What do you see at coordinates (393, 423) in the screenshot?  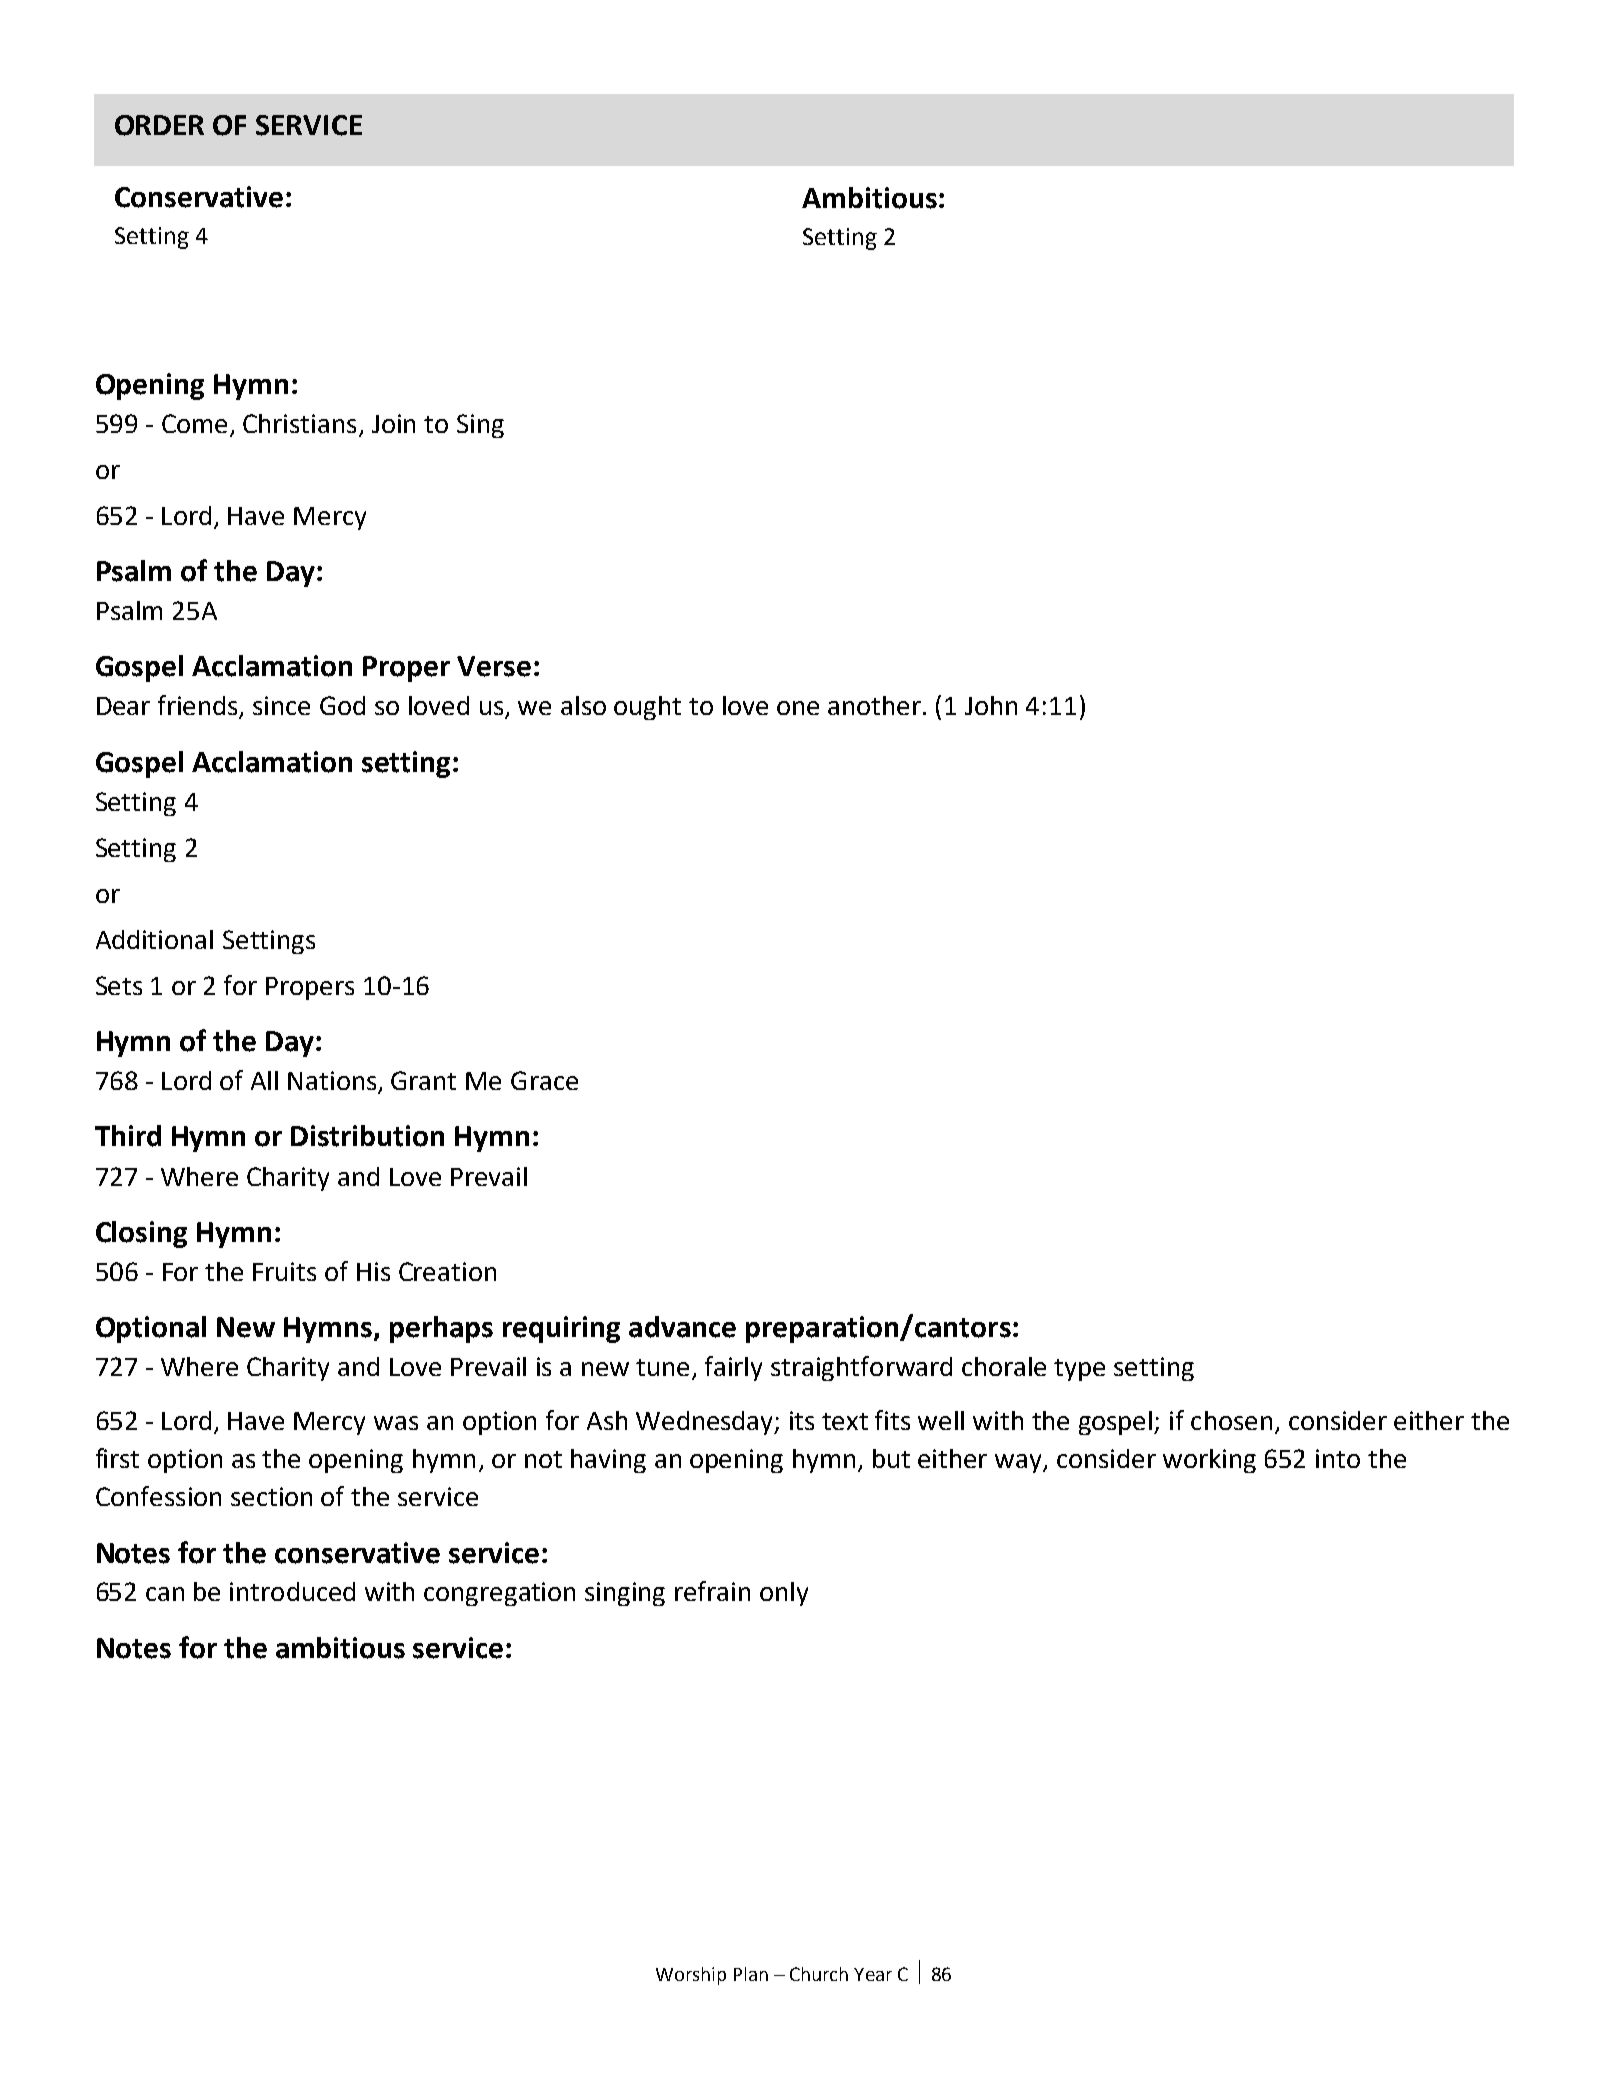 I see `Join` at bounding box center [393, 423].
